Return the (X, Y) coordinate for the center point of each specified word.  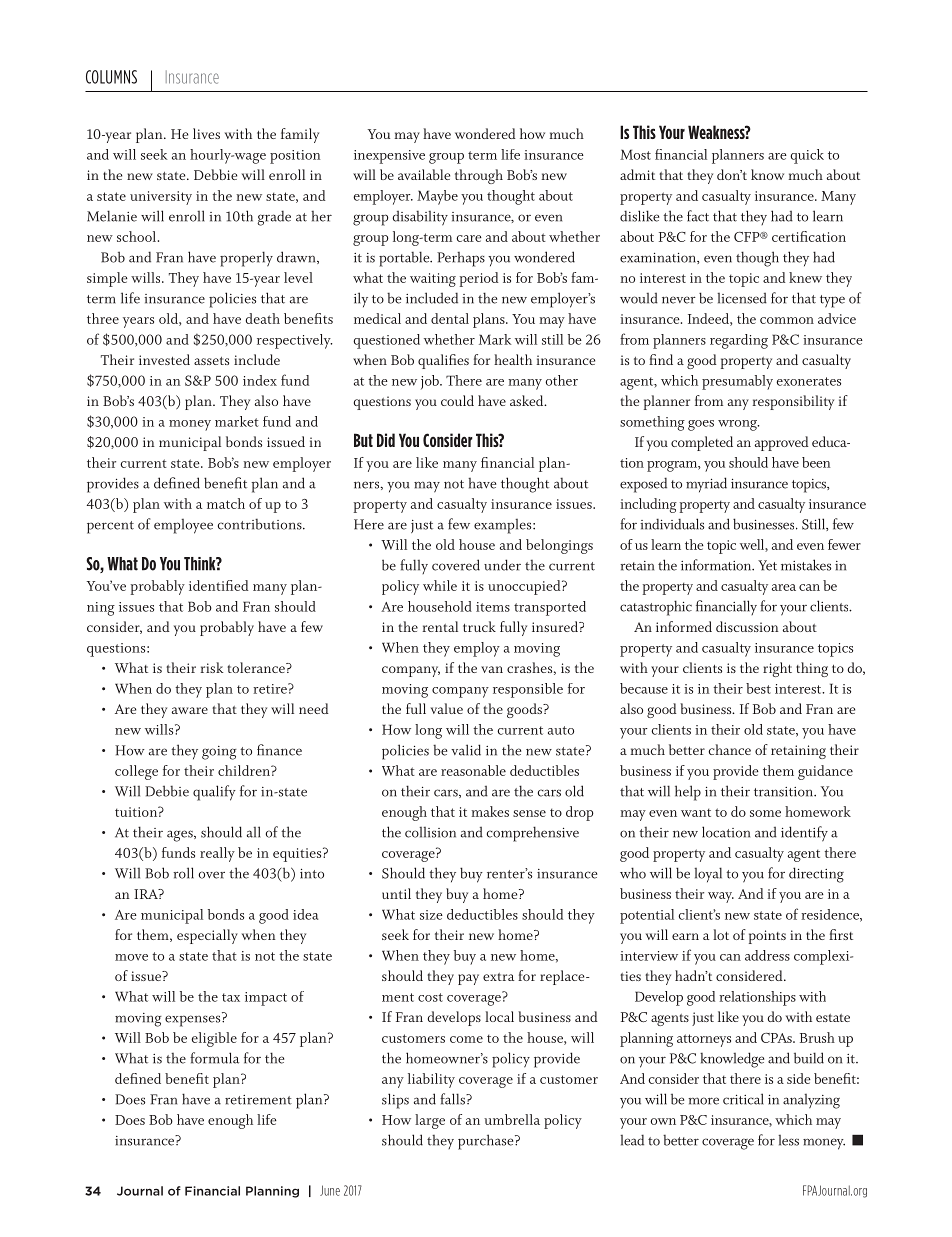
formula (214, 1058)
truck (479, 626)
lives (206, 133)
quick (807, 156)
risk (212, 667)
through (479, 176)
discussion (747, 626)
